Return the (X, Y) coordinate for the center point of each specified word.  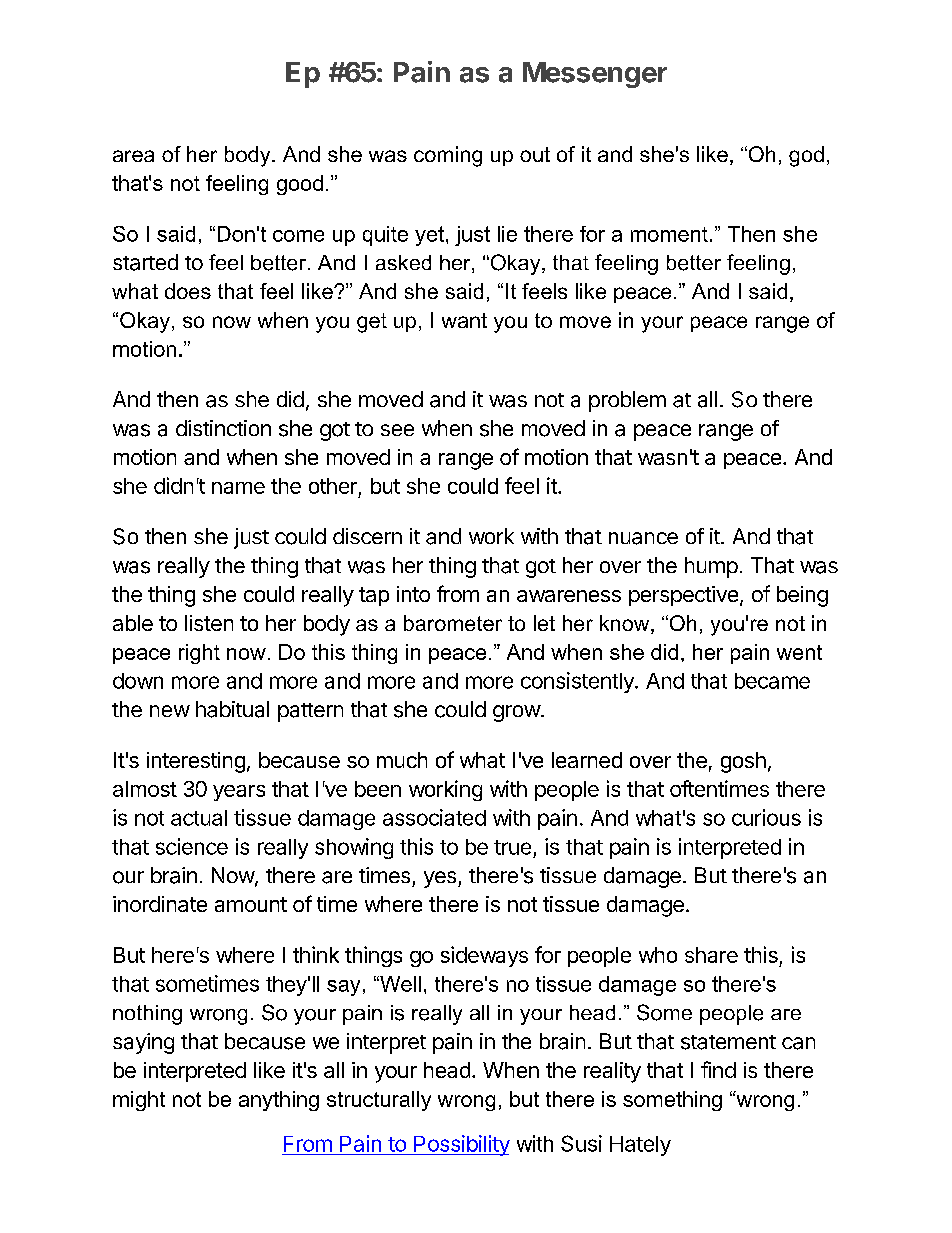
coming (448, 156)
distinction (223, 428)
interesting (196, 762)
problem (627, 401)
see (397, 430)
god (806, 156)
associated (434, 817)
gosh (743, 762)
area (133, 156)
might (139, 1101)
